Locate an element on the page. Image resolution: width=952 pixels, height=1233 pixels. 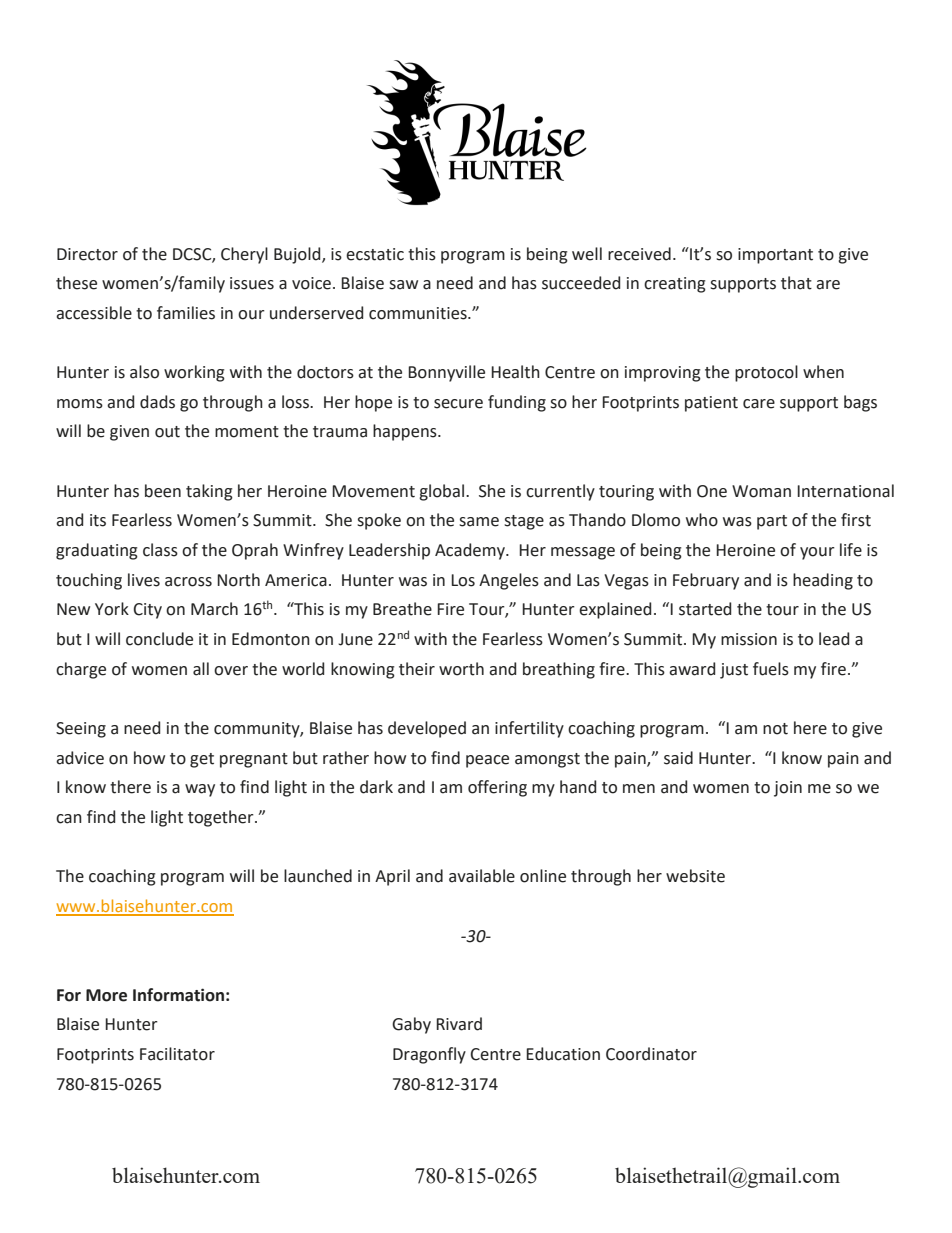
saw is located at coordinates (403, 285).
